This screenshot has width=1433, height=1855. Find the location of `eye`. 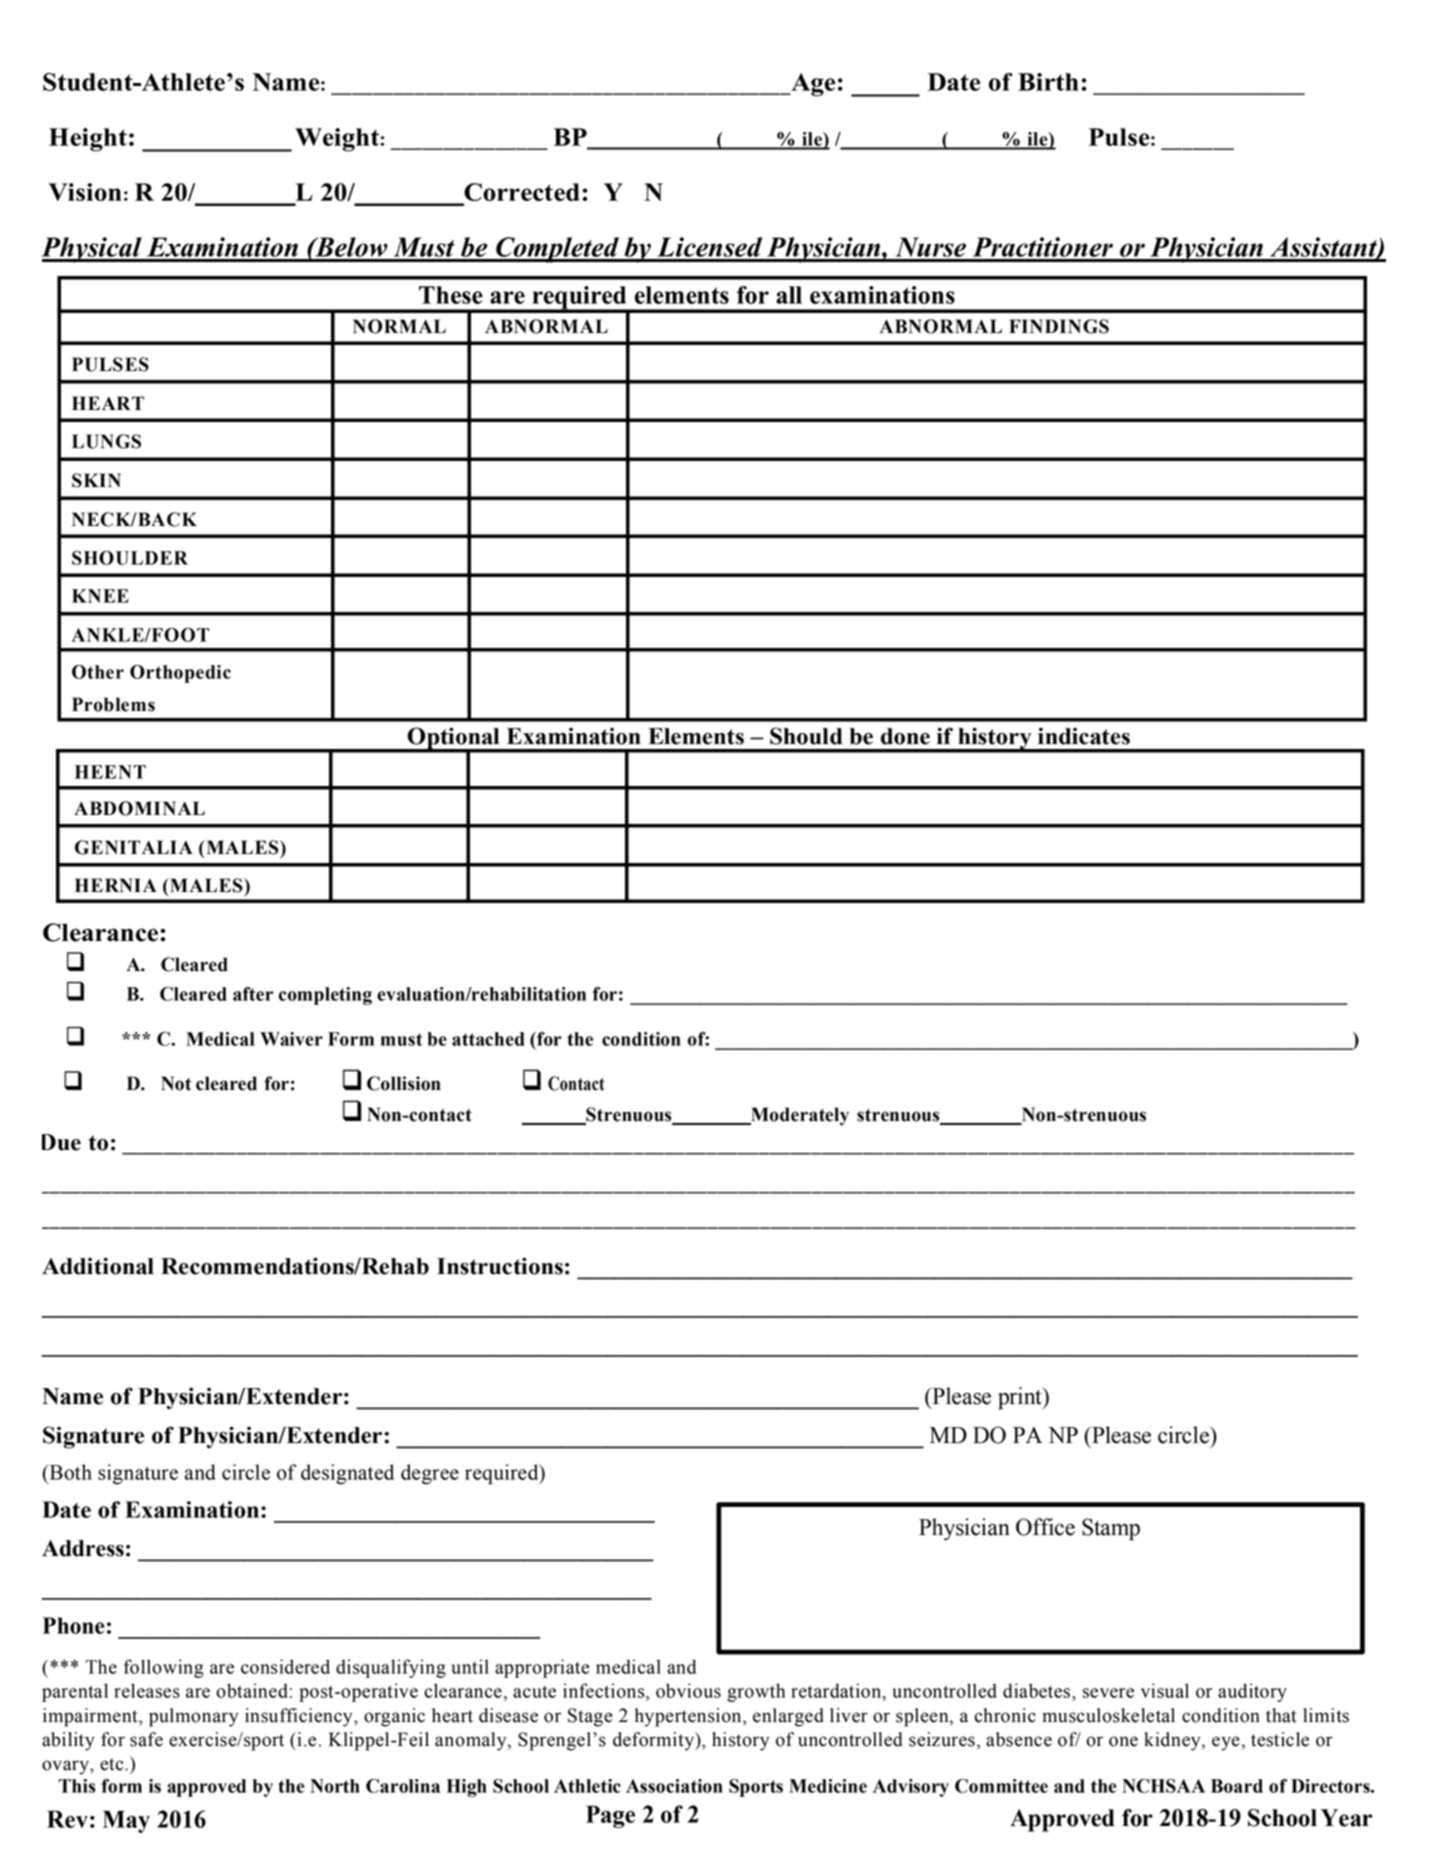

eye is located at coordinates (1226, 1743).
